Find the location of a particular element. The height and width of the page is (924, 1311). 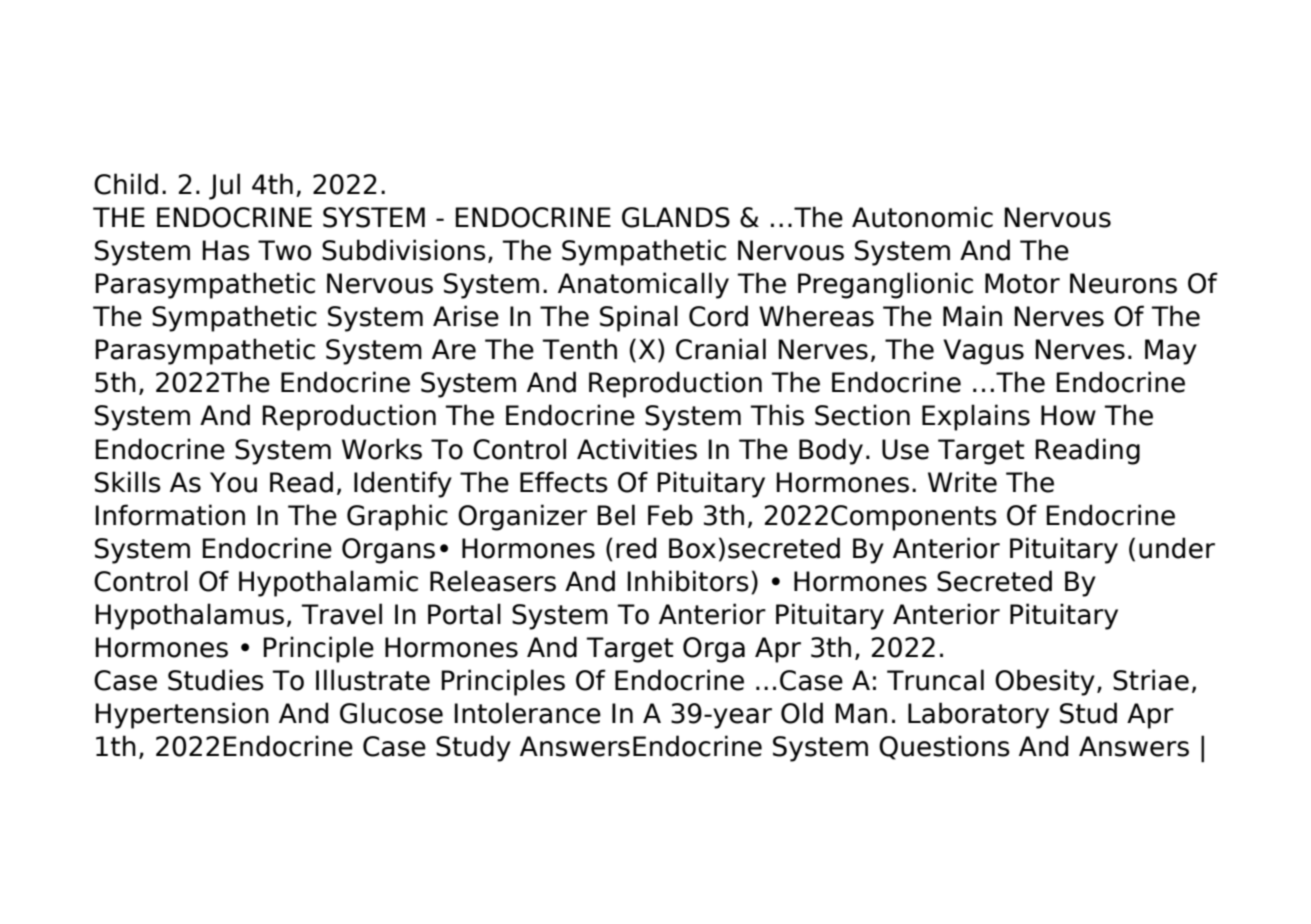

Autonomic is located at coordinates (922, 217).
